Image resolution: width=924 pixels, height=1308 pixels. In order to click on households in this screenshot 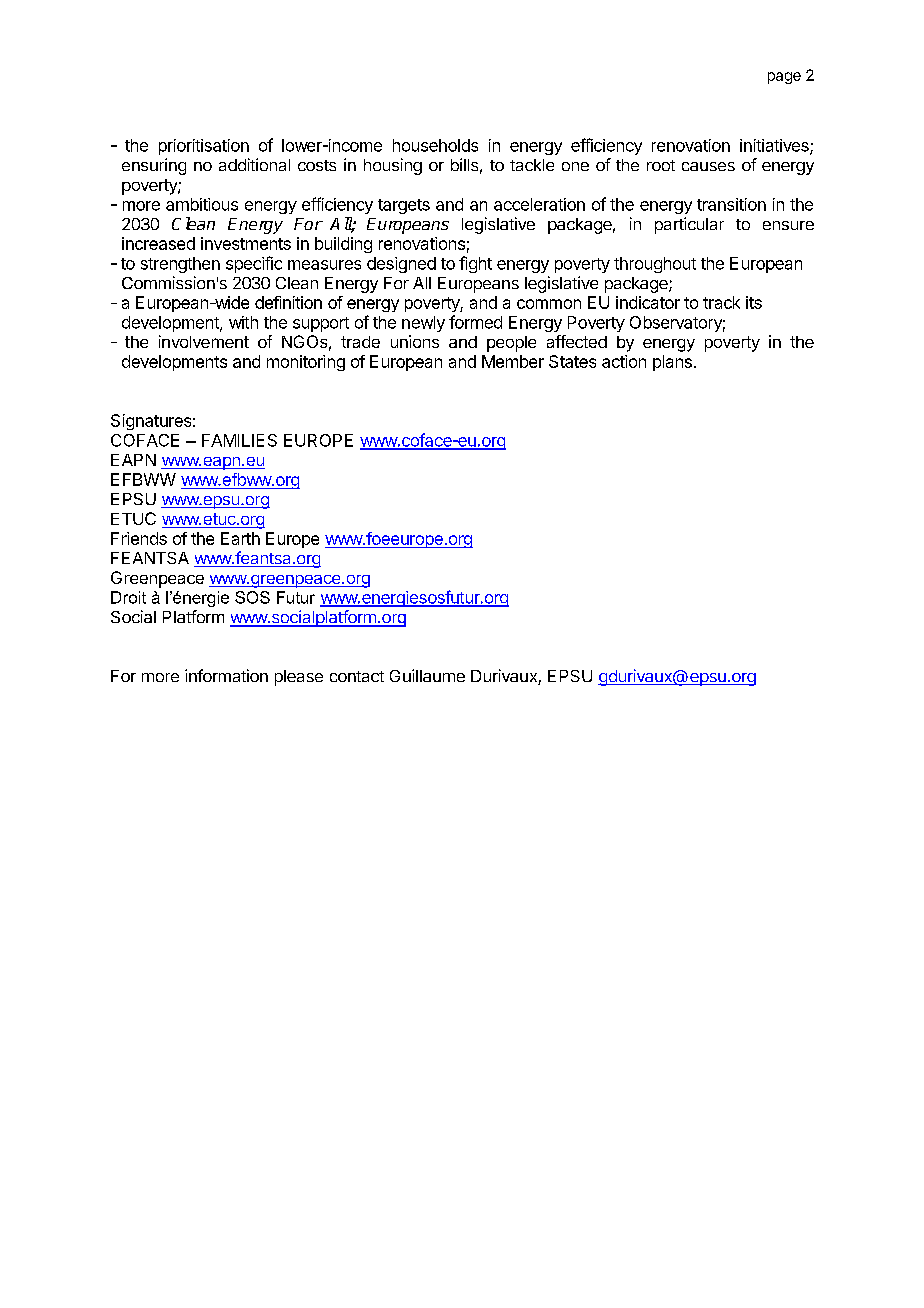, I will do `click(435, 145)`.
